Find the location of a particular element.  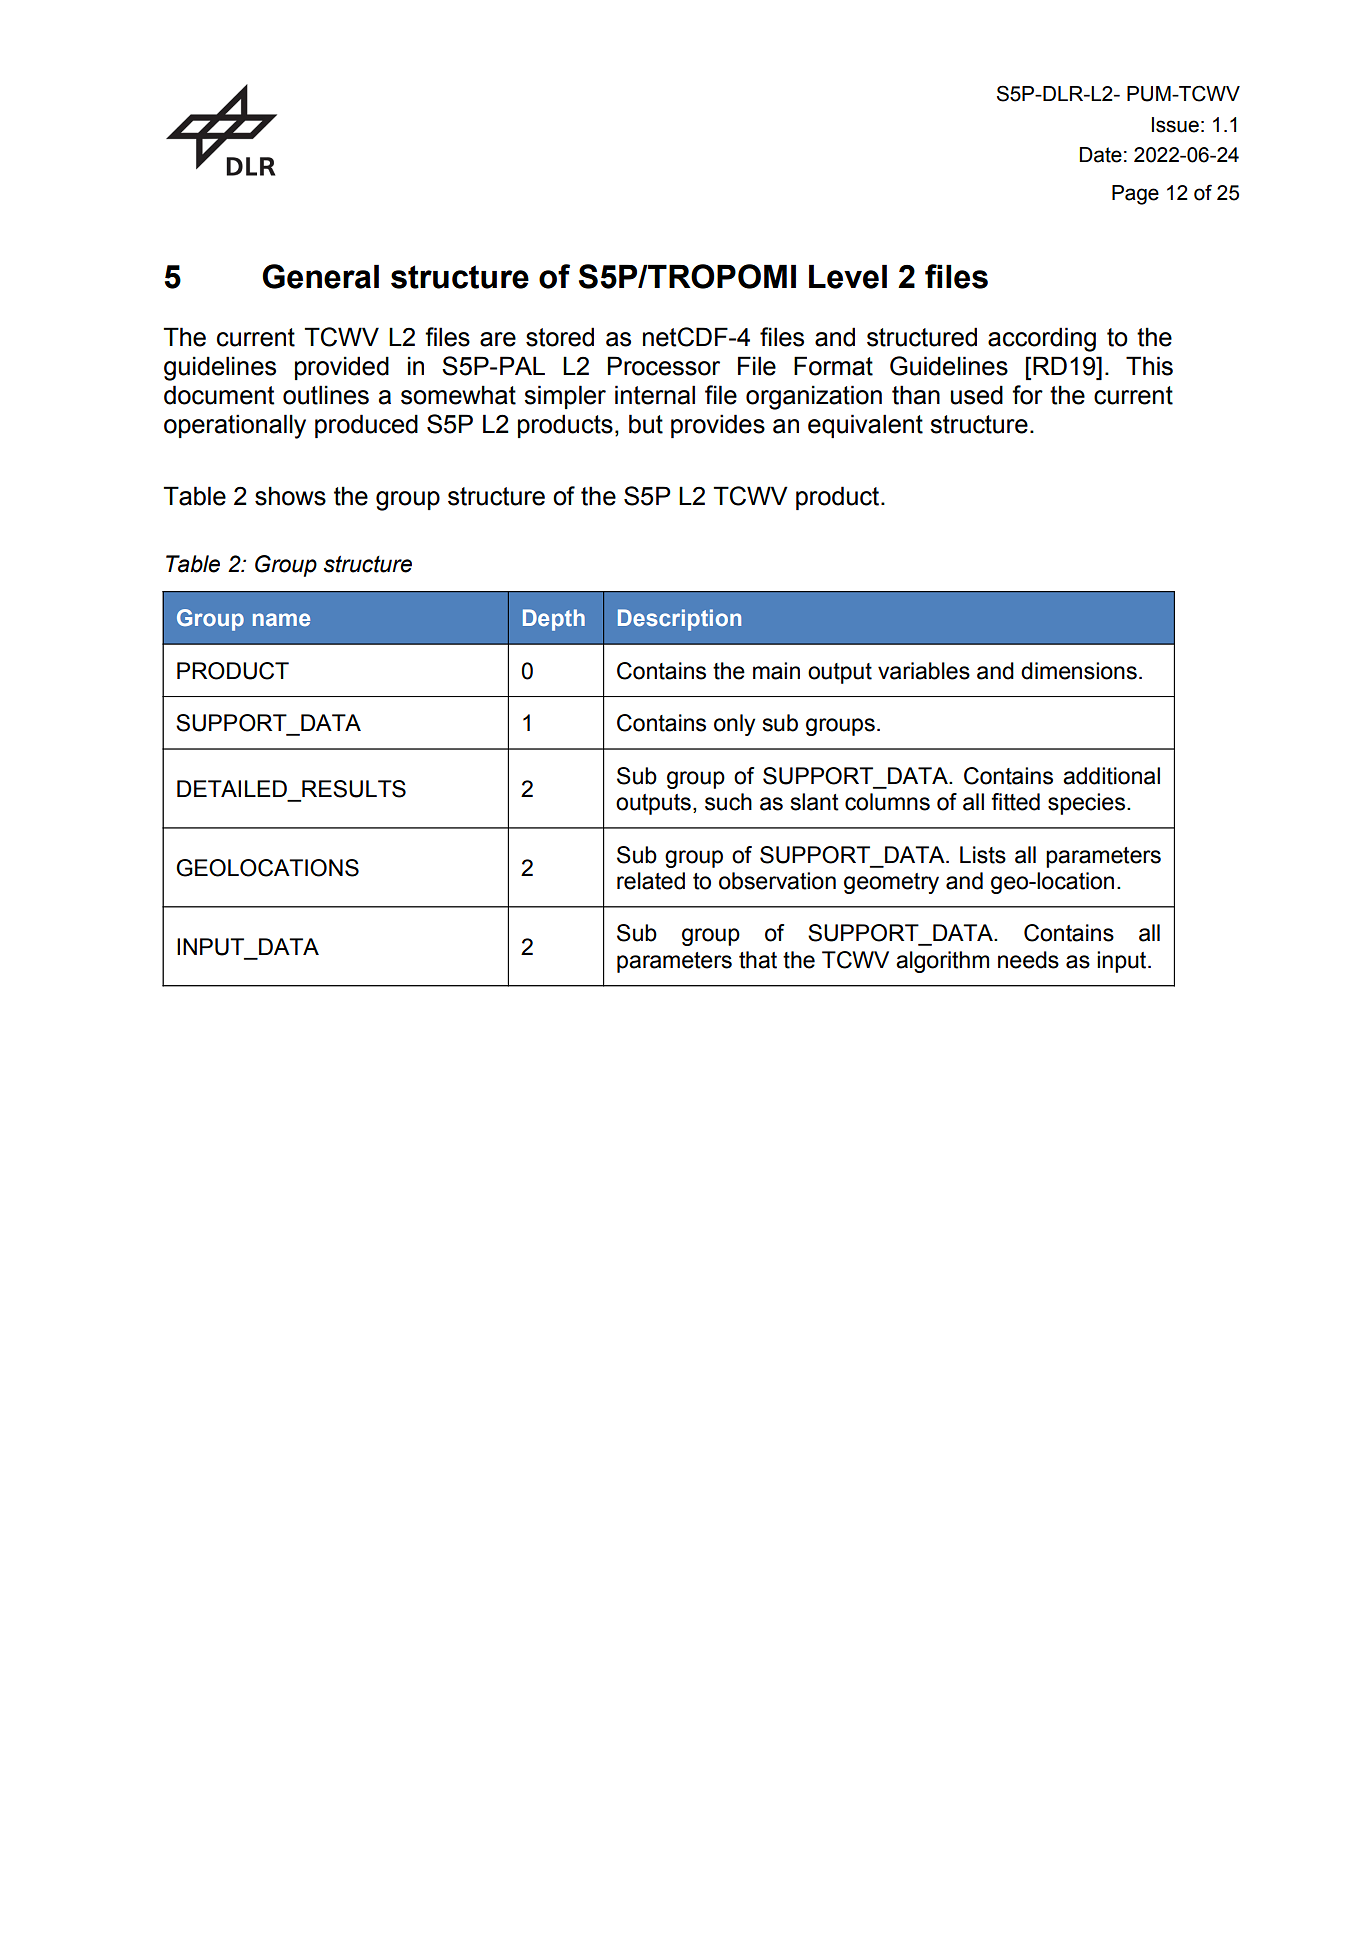

Level is located at coordinates (848, 277).
